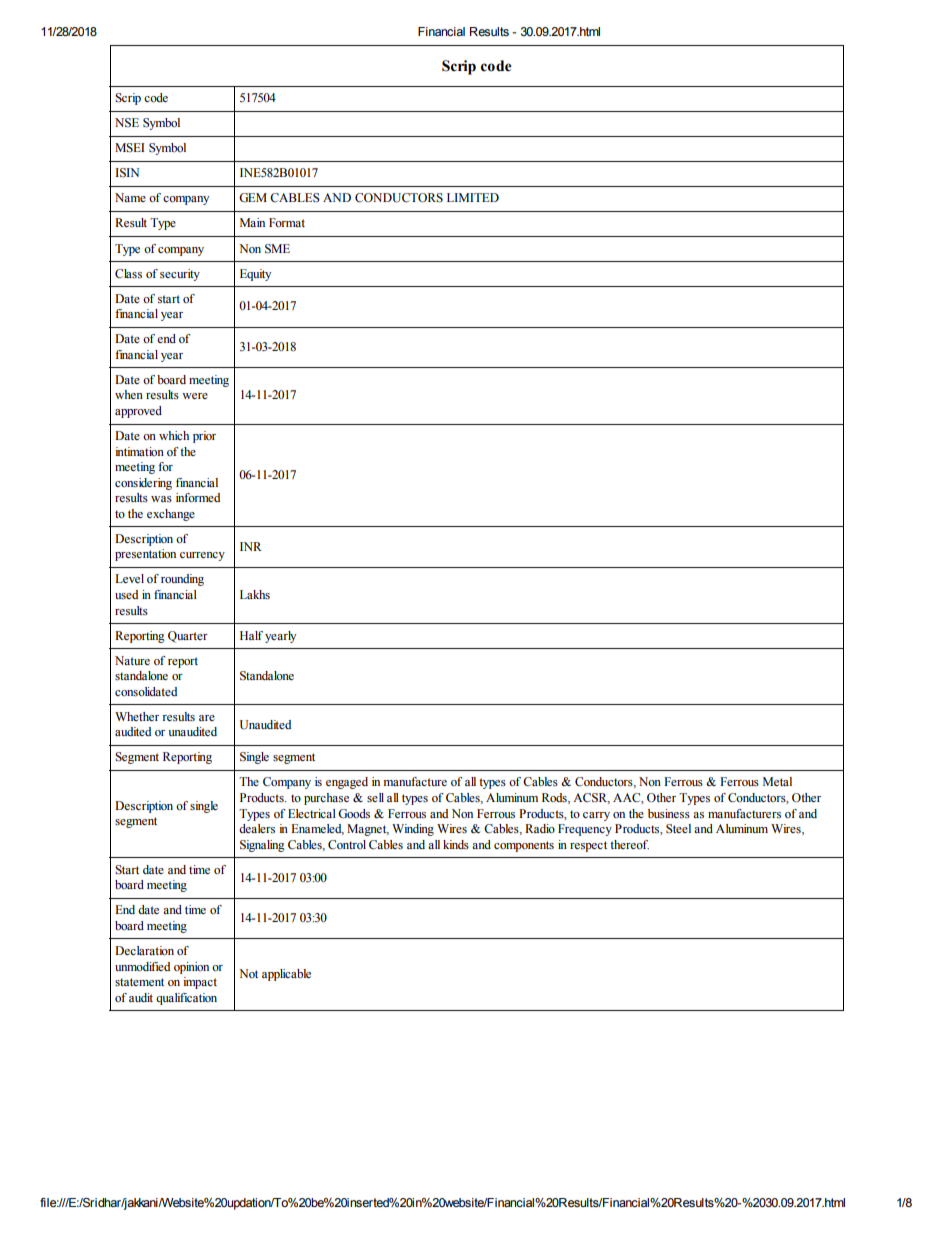 The image size is (952, 1233). What do you see at coordinates (287, 222) in the screenshot?
I see `Format` at bounding box center [287, 222].
